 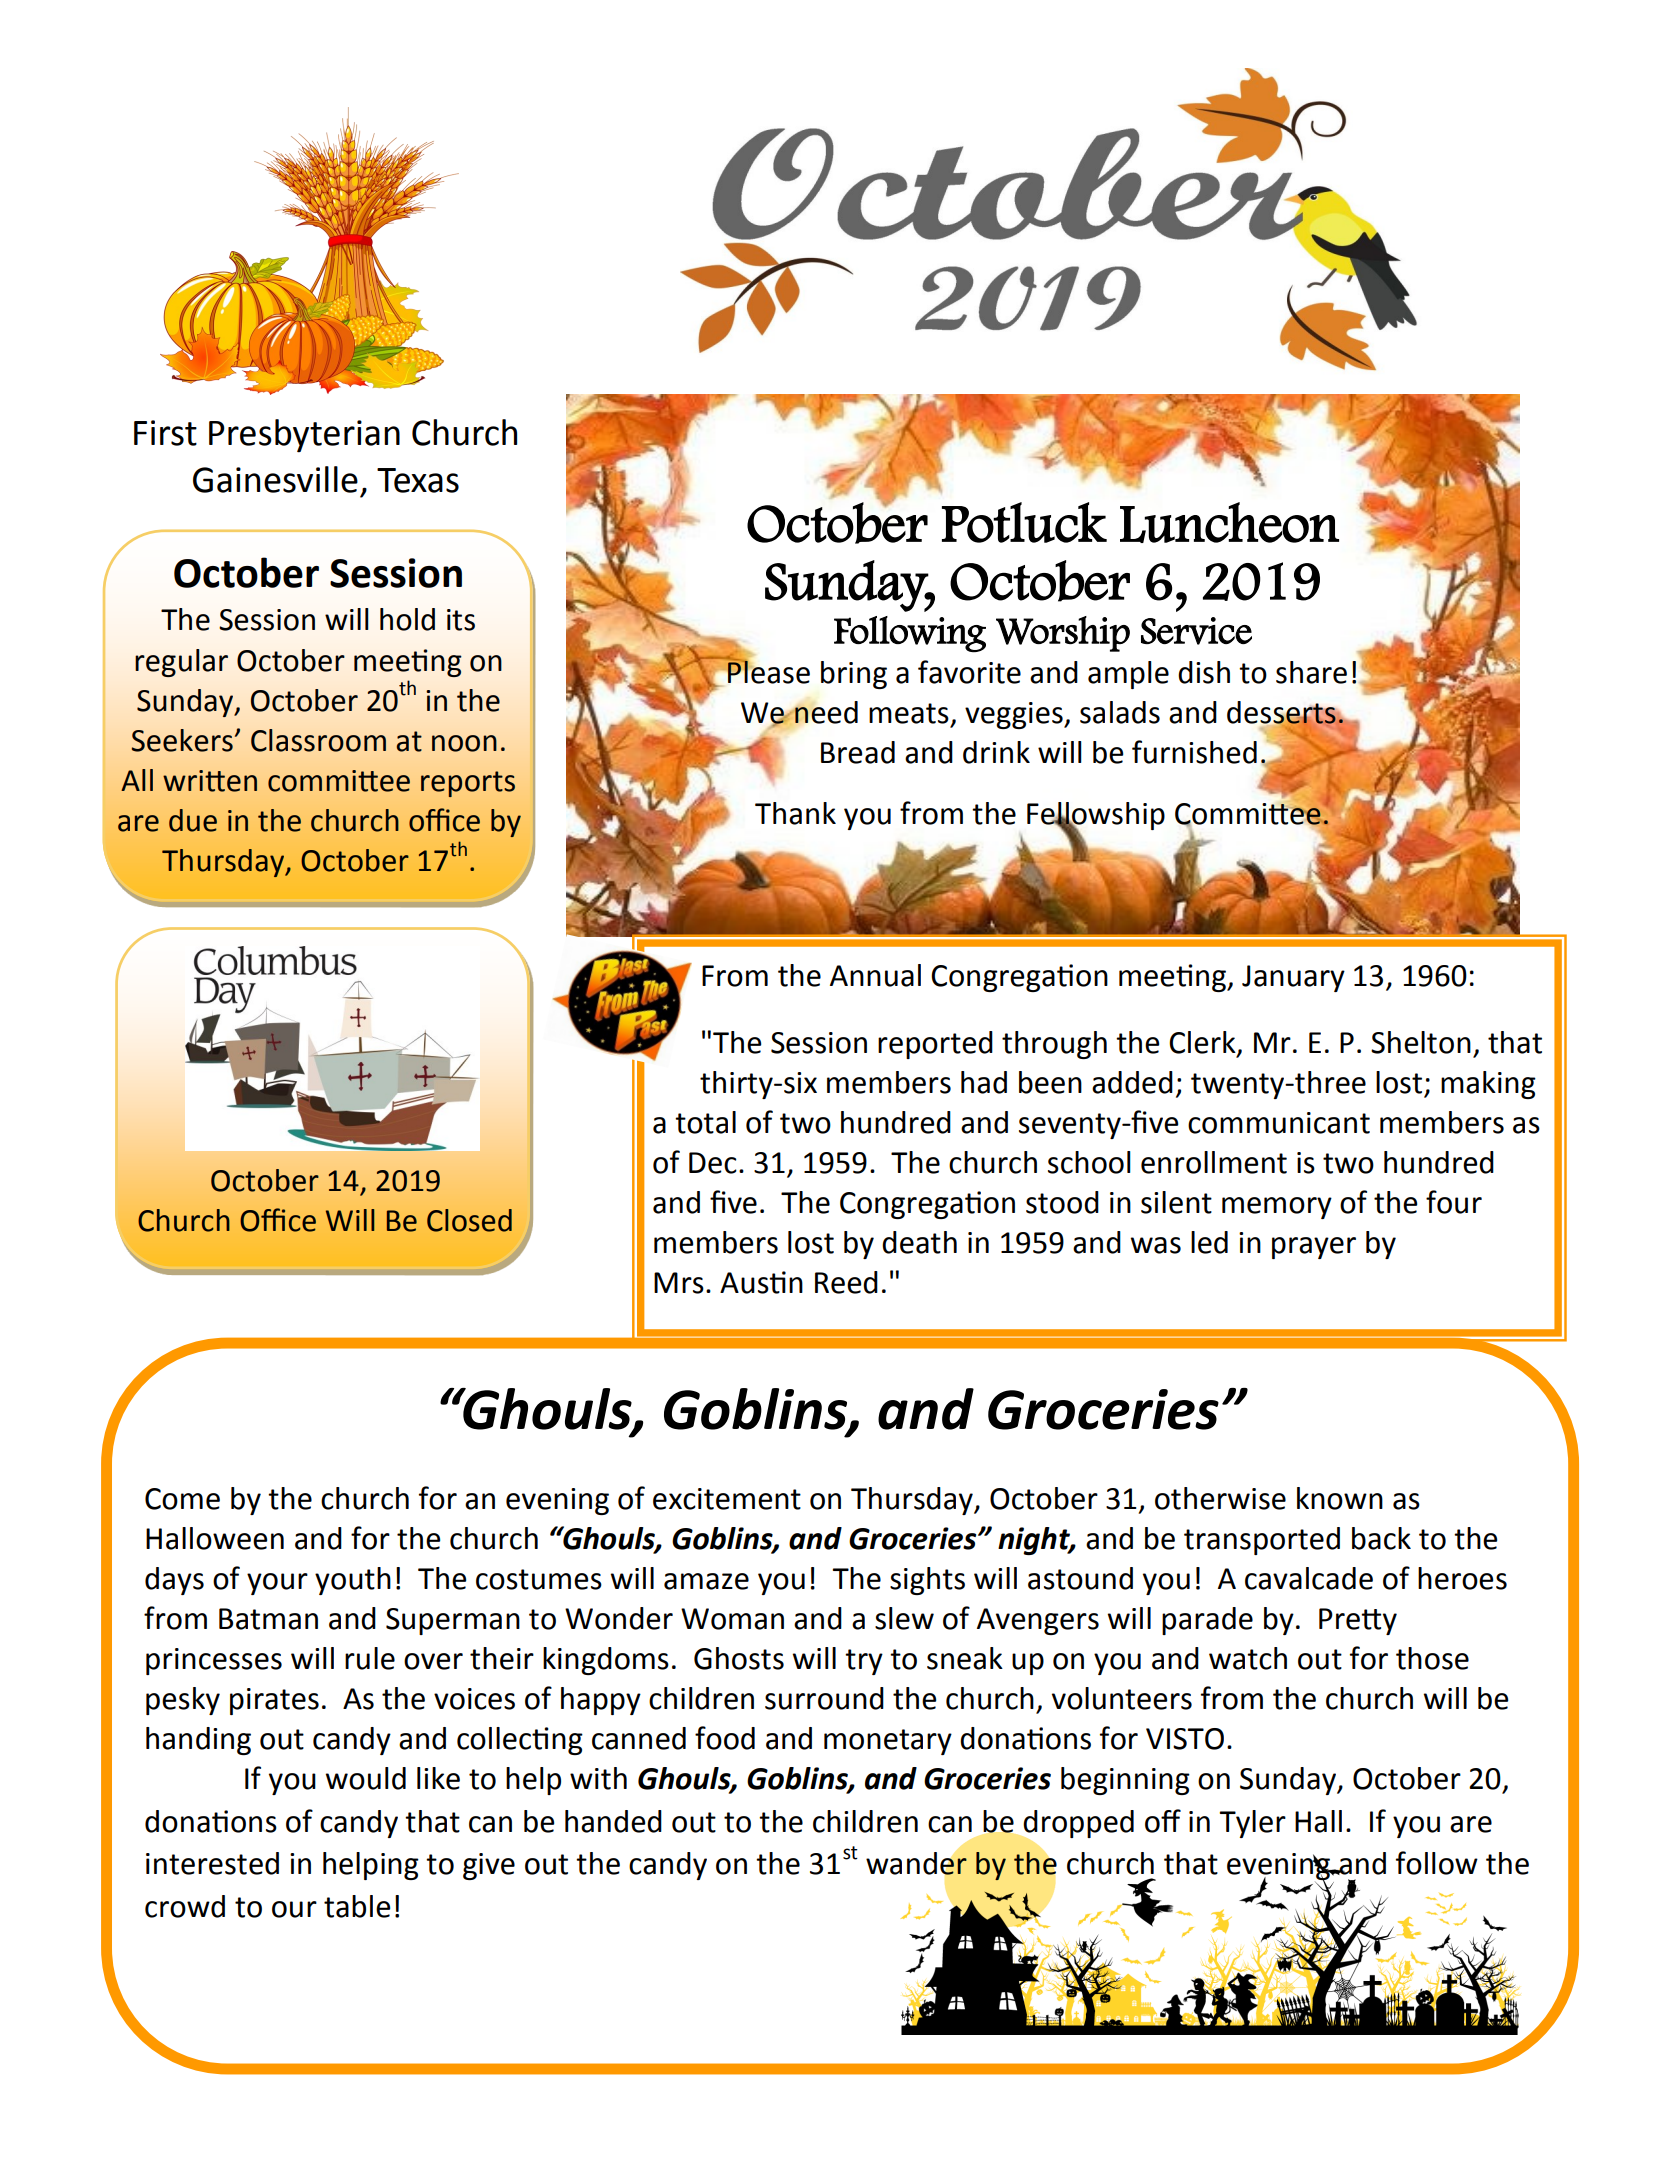 I want to click on table, so click(x=357, y=1906).
